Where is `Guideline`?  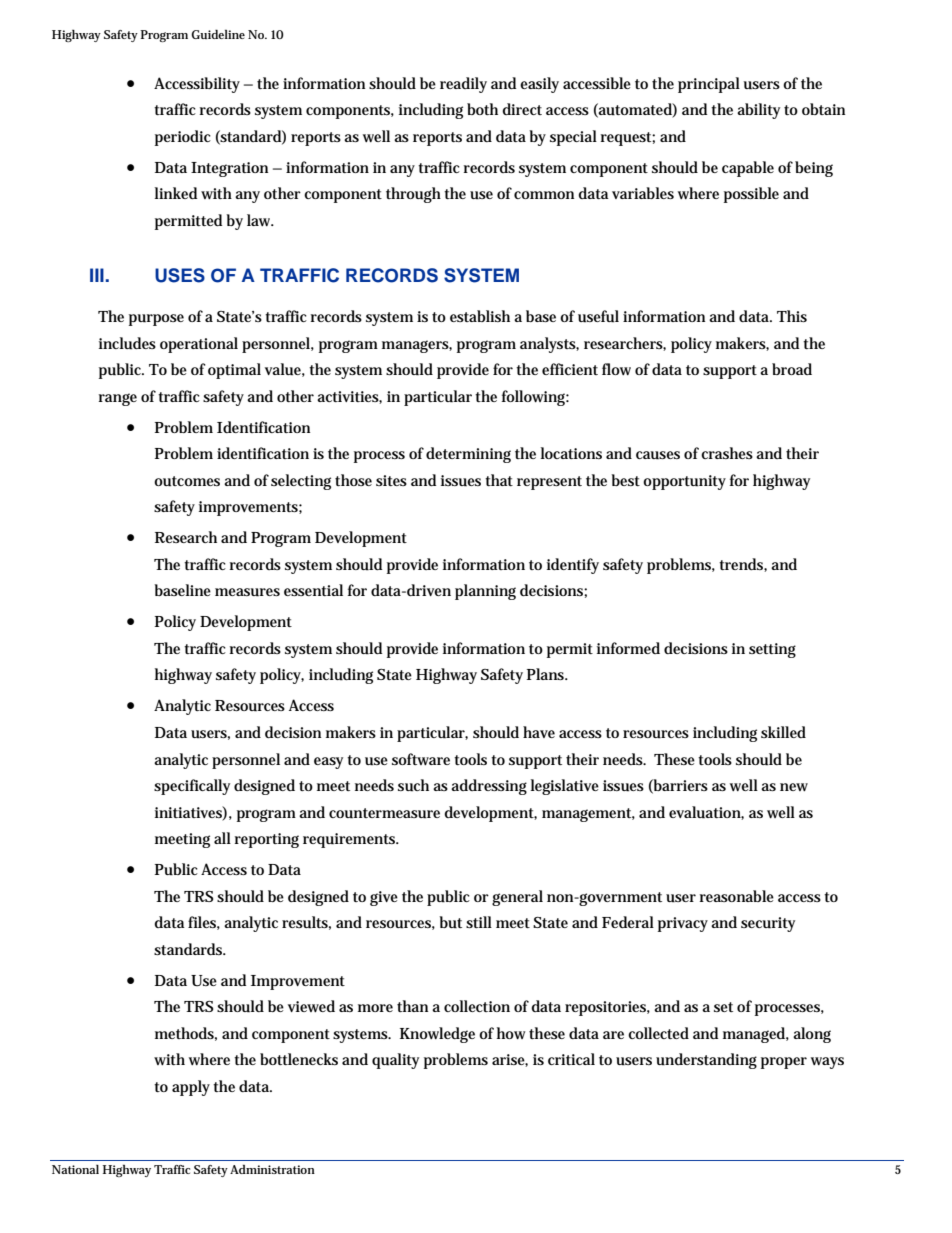
Guideline is located at coordinates (218, 34).
